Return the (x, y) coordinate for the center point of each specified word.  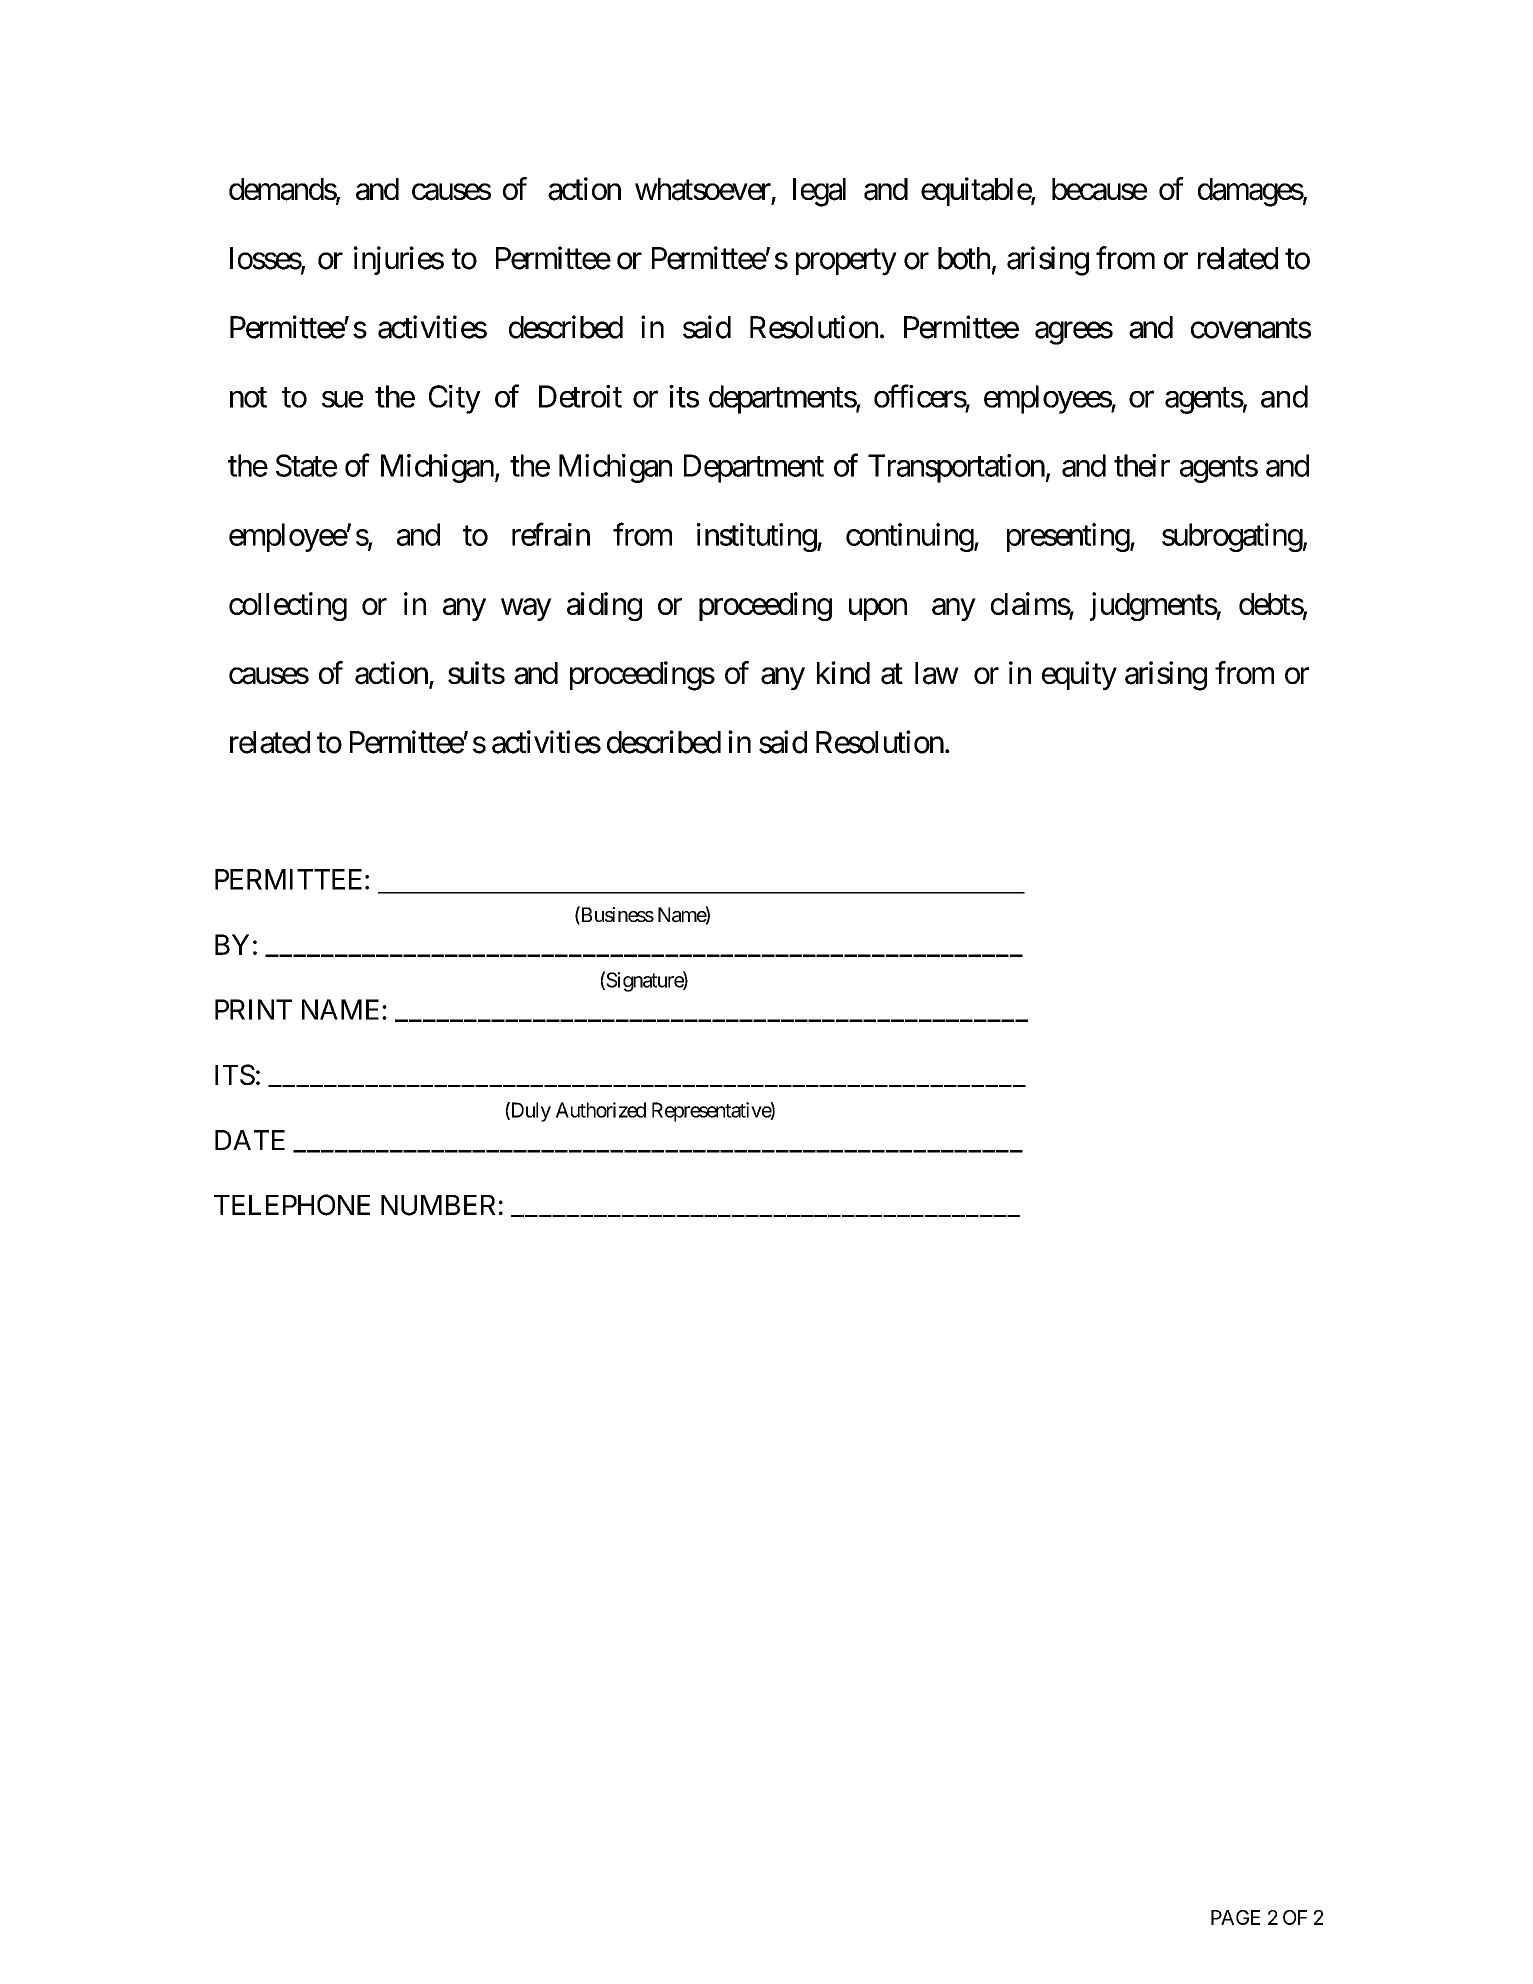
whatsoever (703, 189)
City (455, 399)
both (964, 258)
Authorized (601, 1110)
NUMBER (438, 1205)
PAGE (1235, 1917)
